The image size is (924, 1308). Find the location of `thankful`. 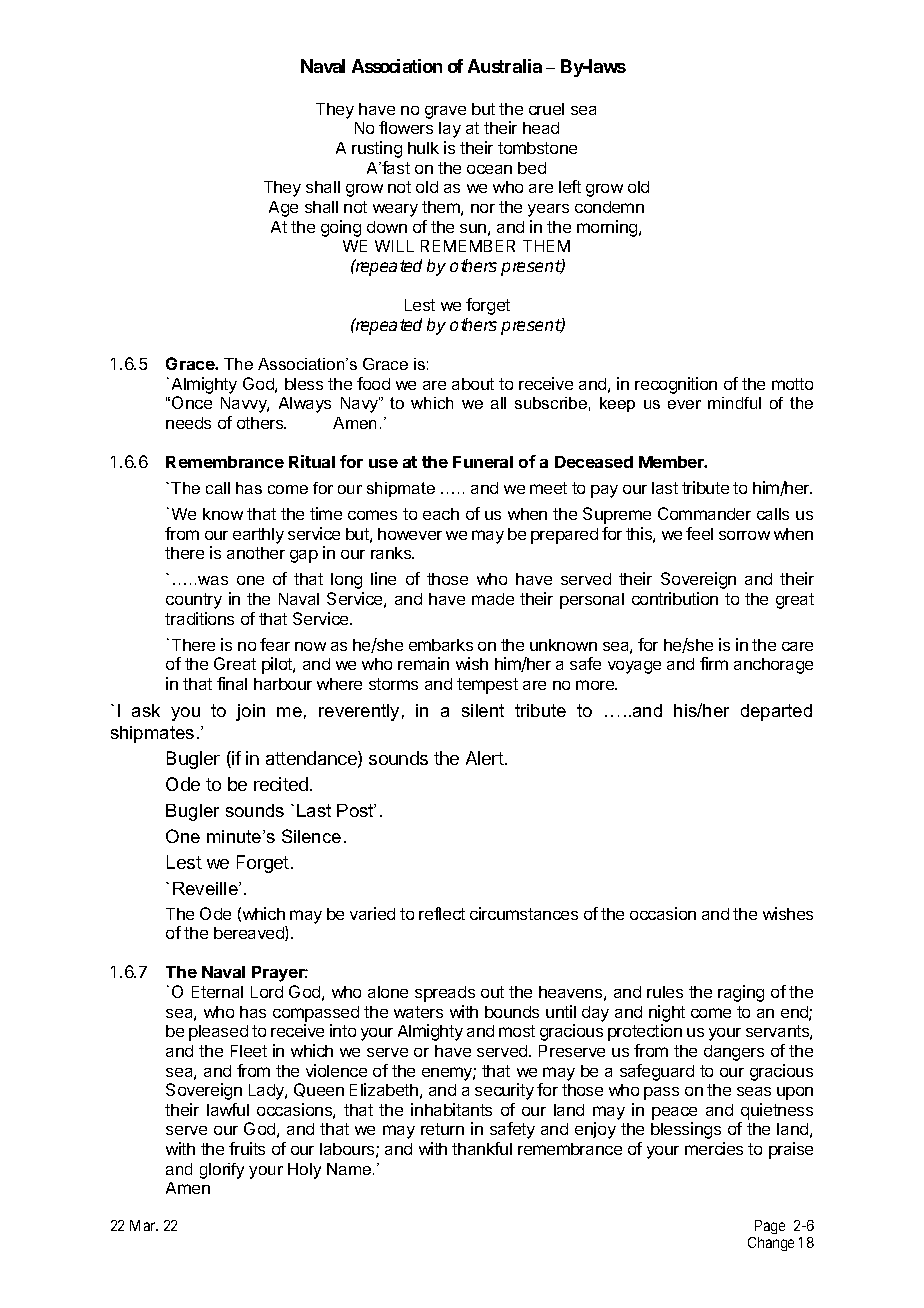

thankful is located at coordinates (482, 1148).
